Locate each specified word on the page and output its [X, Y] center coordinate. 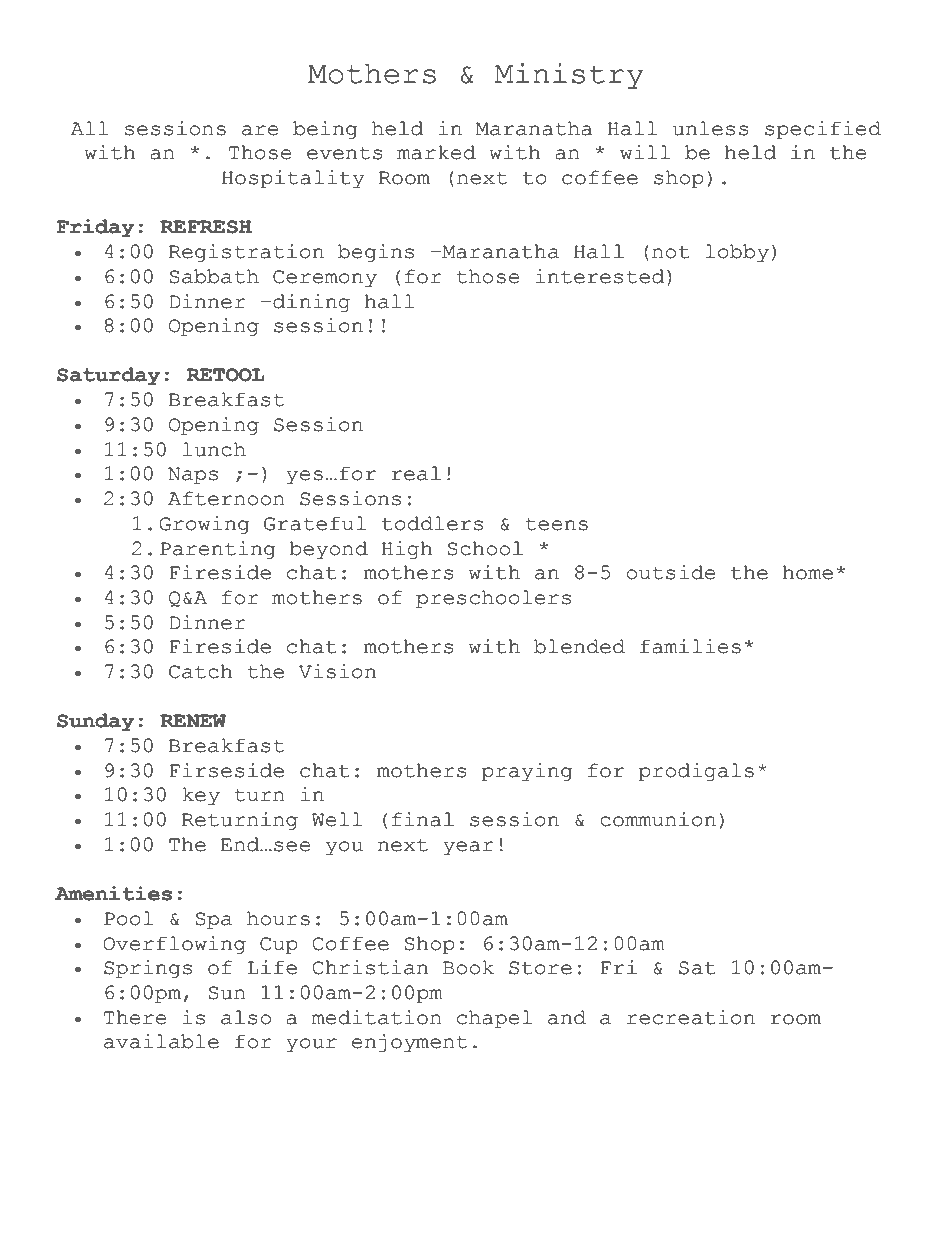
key [201, 796]
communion [658, 819]
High [406, 550]
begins [376, 253]
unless [711, 128]
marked [436, 152]
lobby [737, 253]
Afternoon [226, 498]
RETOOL [226, 375]
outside [670, 572]
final [423, 819]
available [161, 1041]
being [325, 130]
